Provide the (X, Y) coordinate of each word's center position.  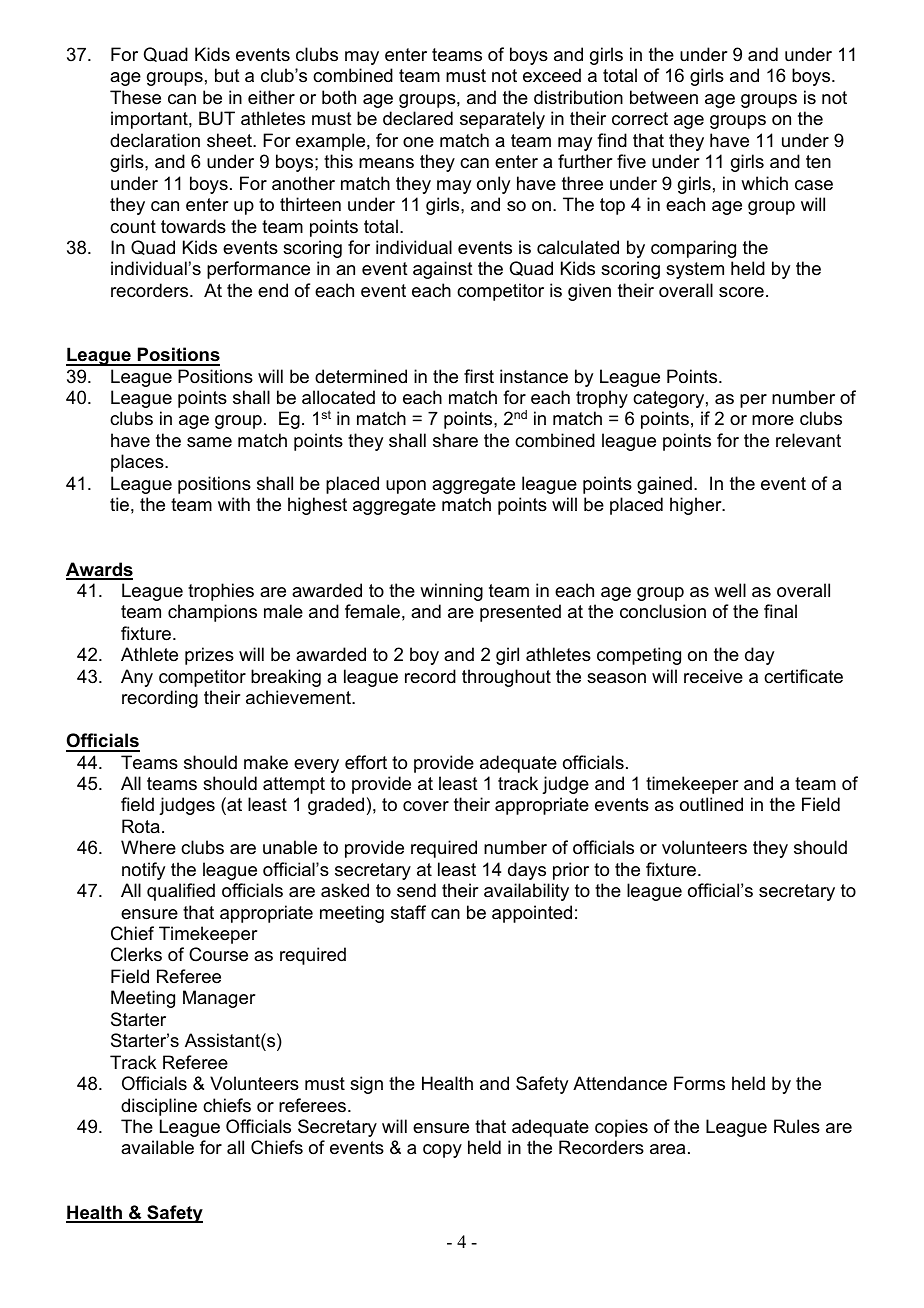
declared (418, 118)
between (664, 97)
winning (451, 592)
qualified (181, 892)
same (209, 442)
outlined (711, 804)
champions (212, 613)
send (416, 890)
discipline (159, 1107)
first (479, 376)
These (135, 97)
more (773, 420)
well (730, 590)
